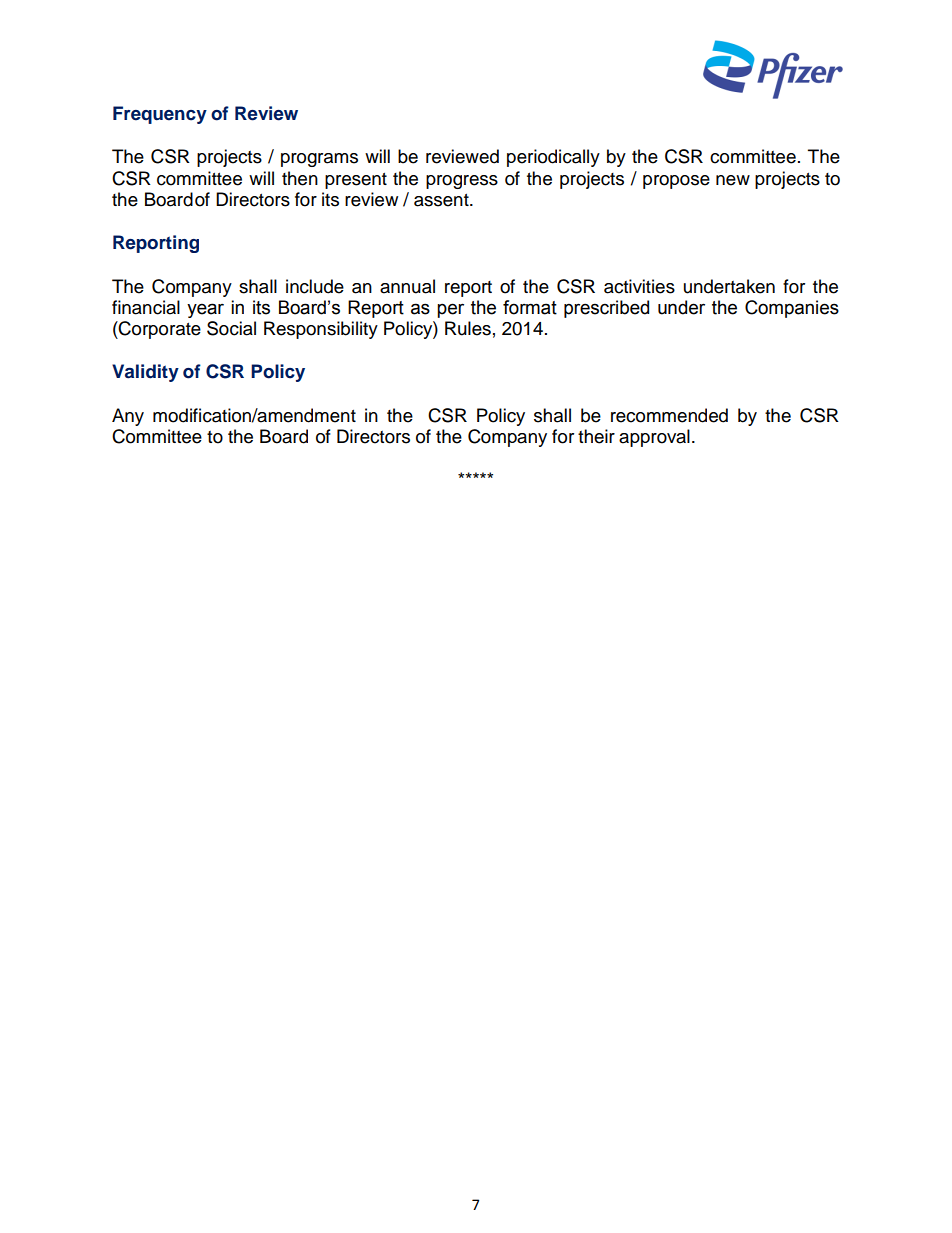 This screenshot has width=952, height=1233. I want to click on their, so click(596, 436).
